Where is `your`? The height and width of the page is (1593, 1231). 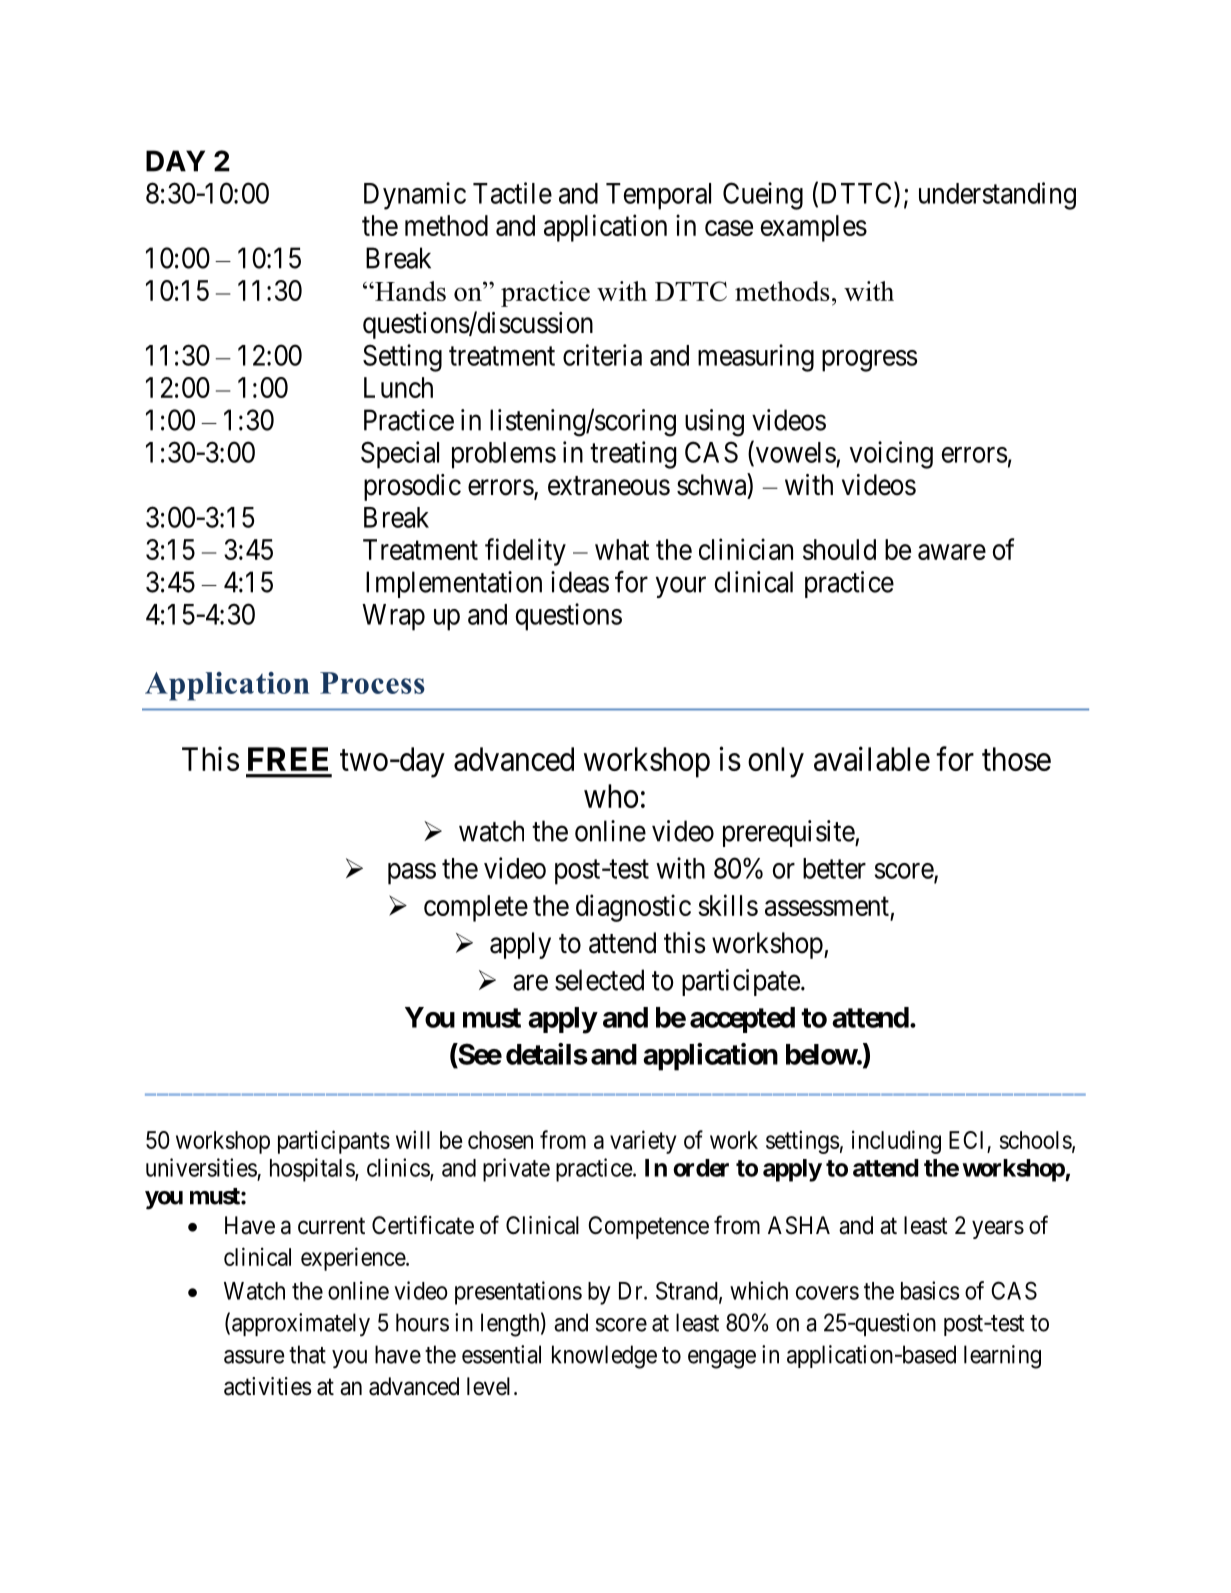 your is located at coordinates (681, 587).
